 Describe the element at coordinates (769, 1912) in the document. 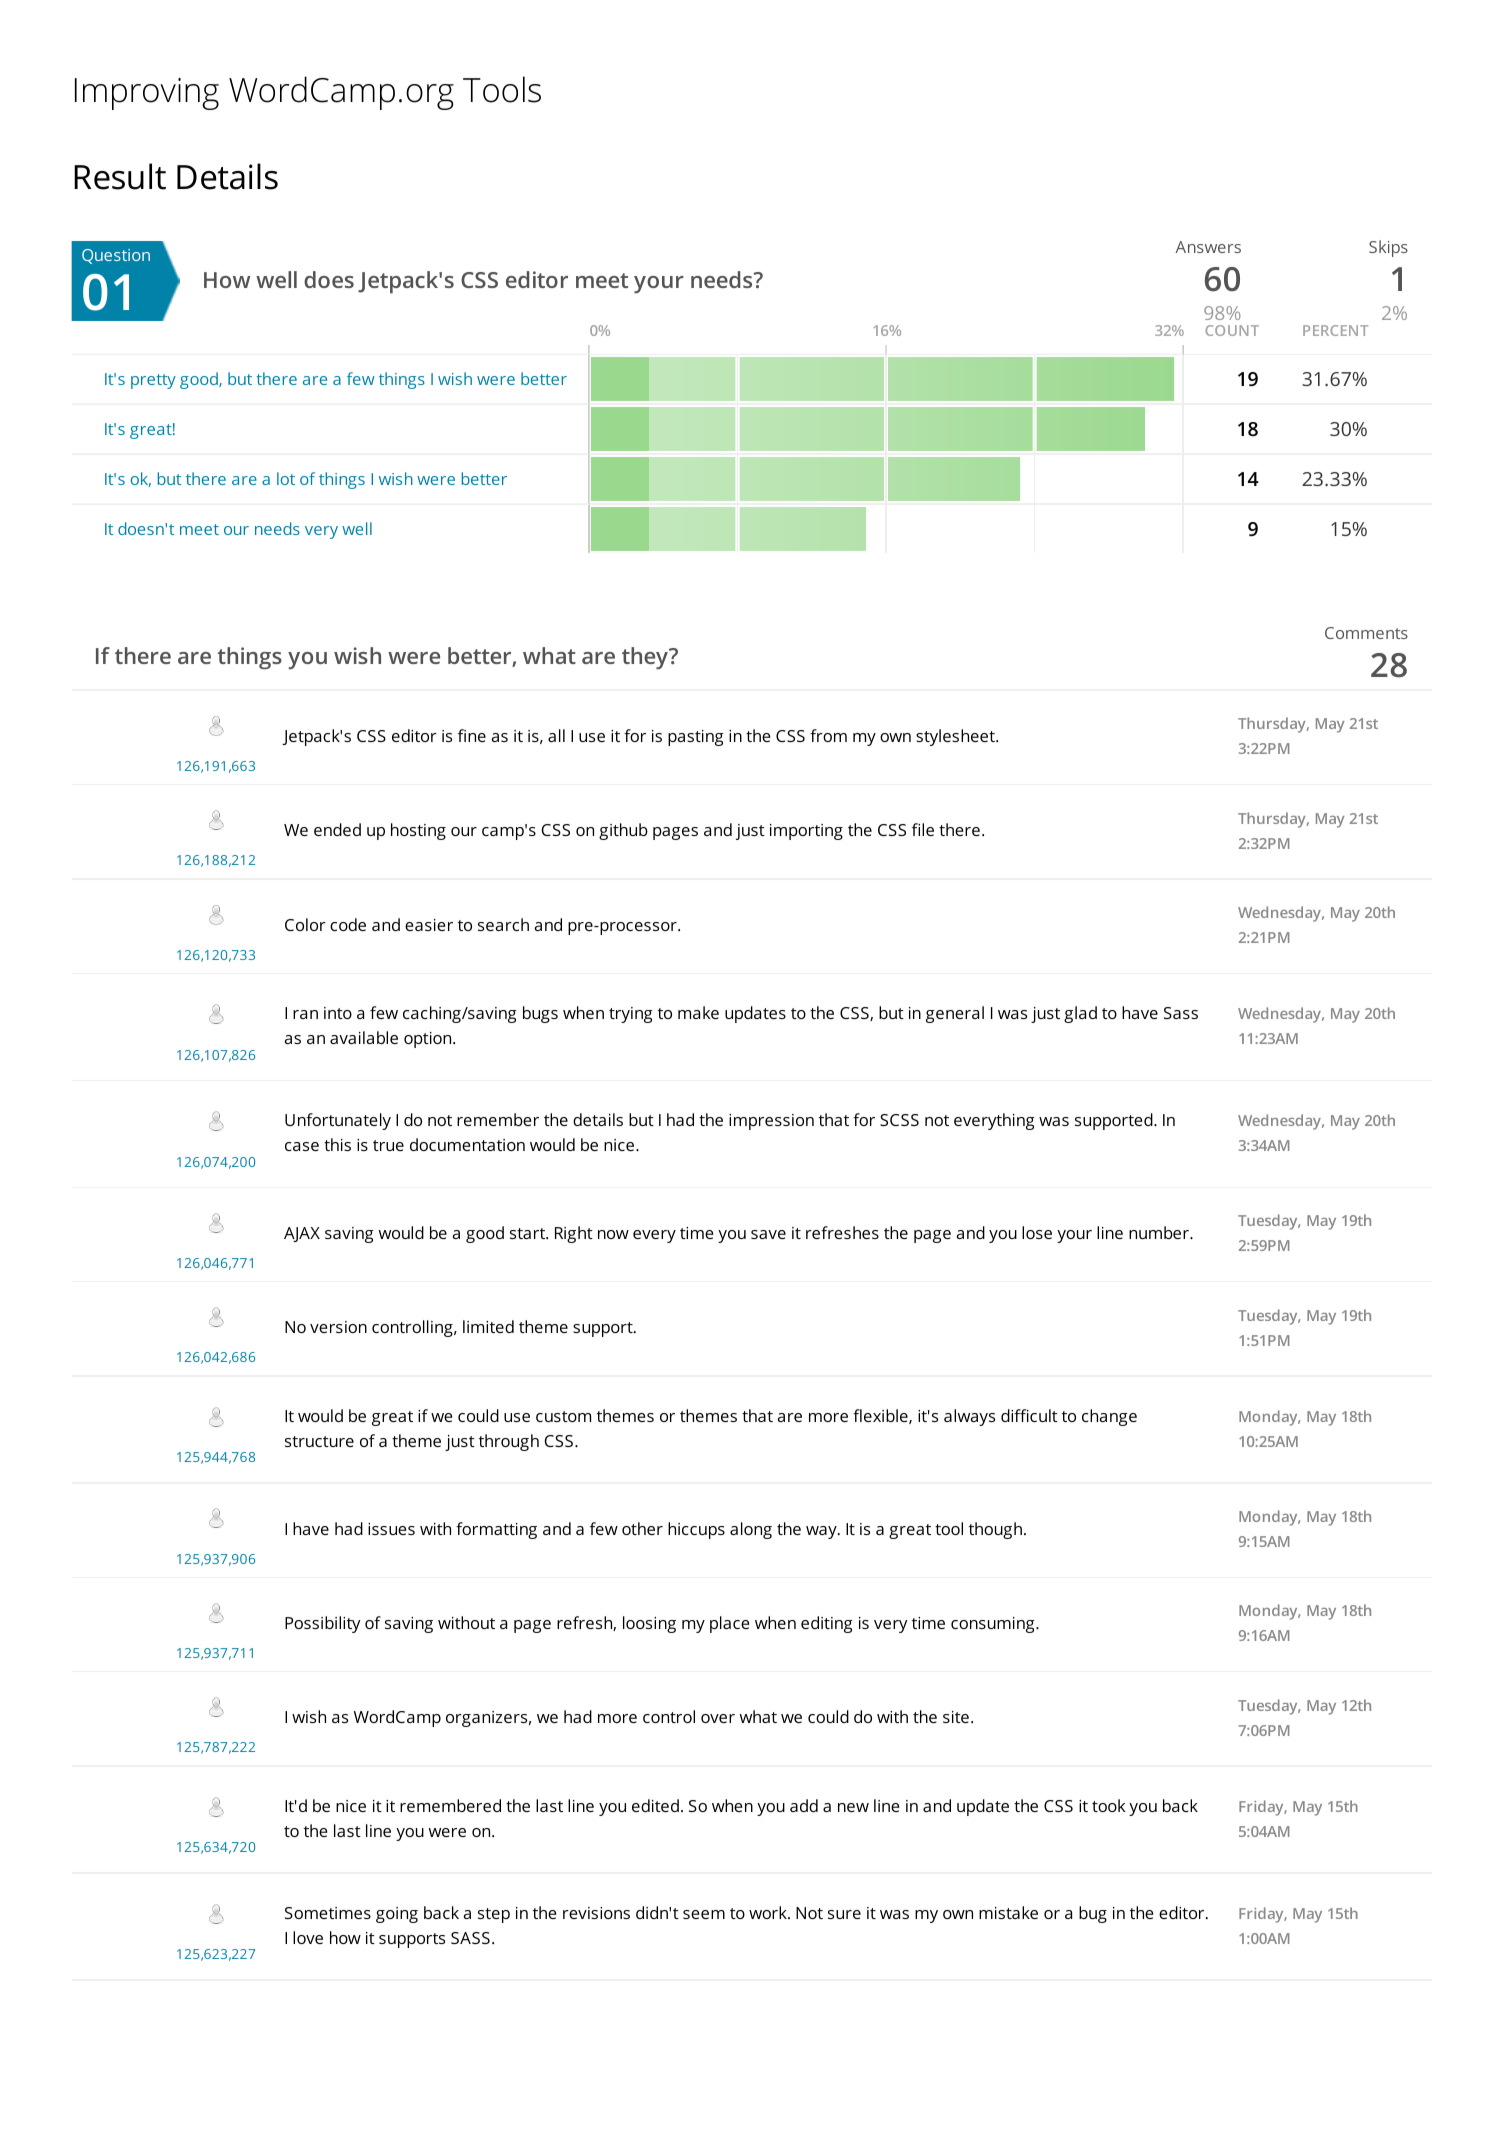

I see `work` at that location.
